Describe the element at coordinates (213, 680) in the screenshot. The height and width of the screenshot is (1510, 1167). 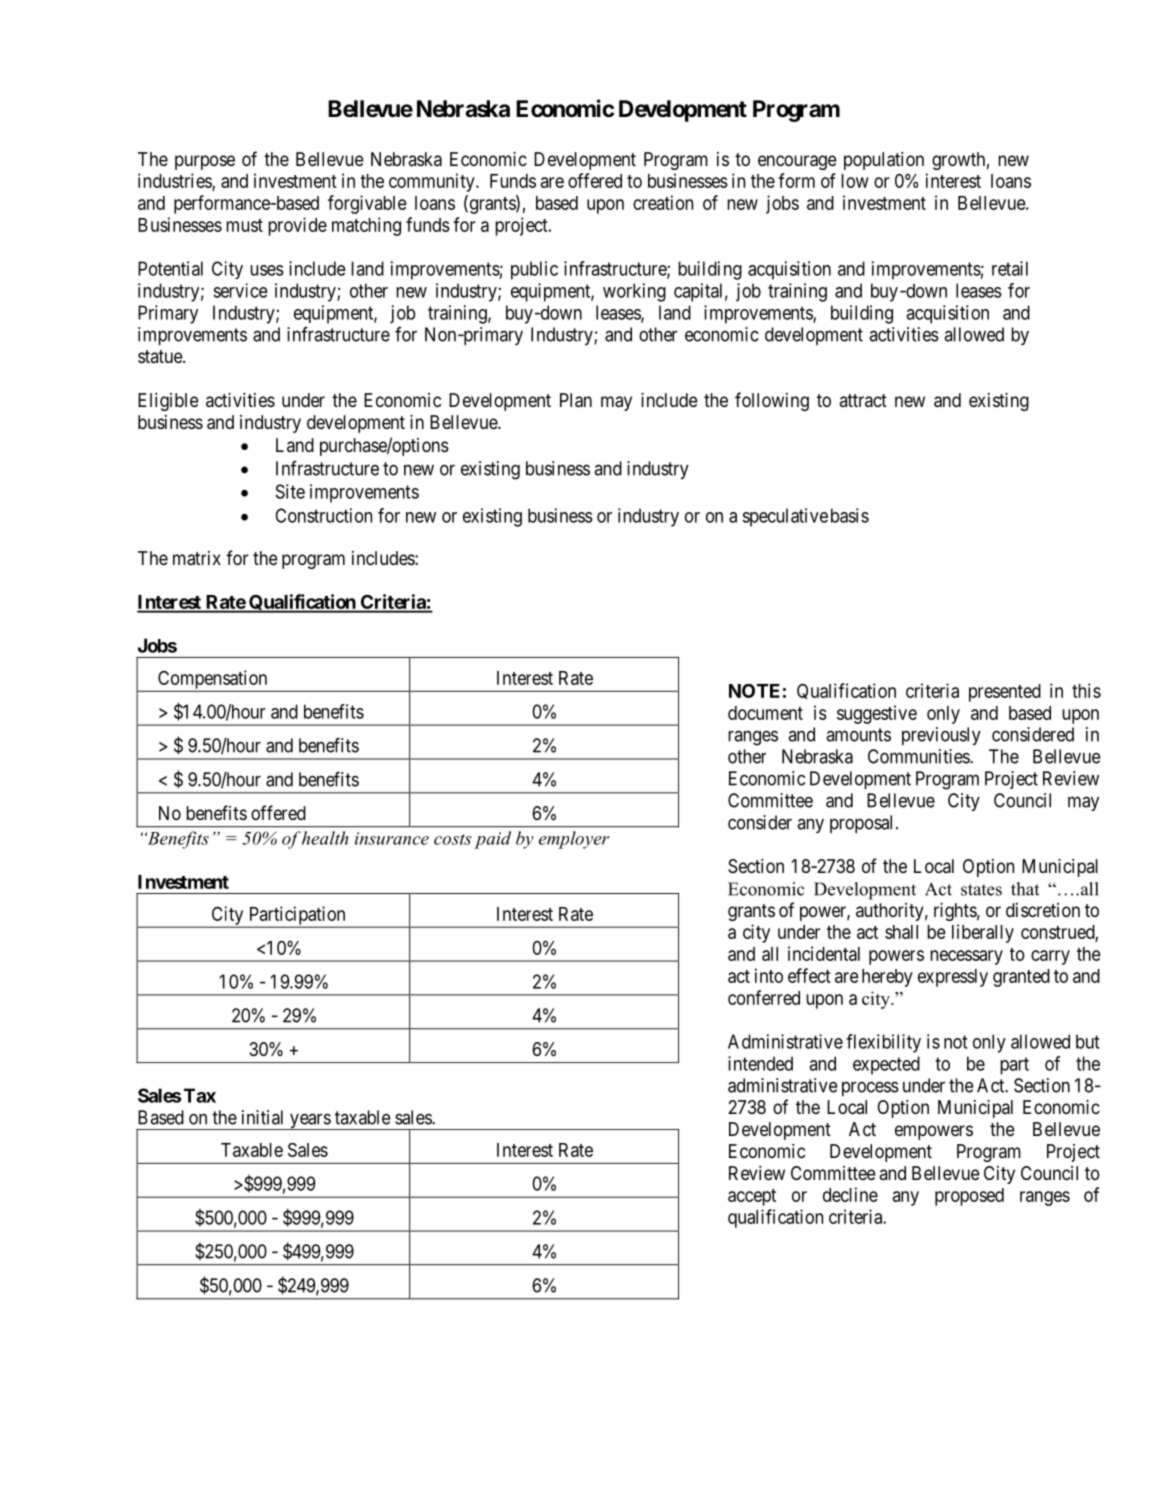
I see `Compensation` at that location.
